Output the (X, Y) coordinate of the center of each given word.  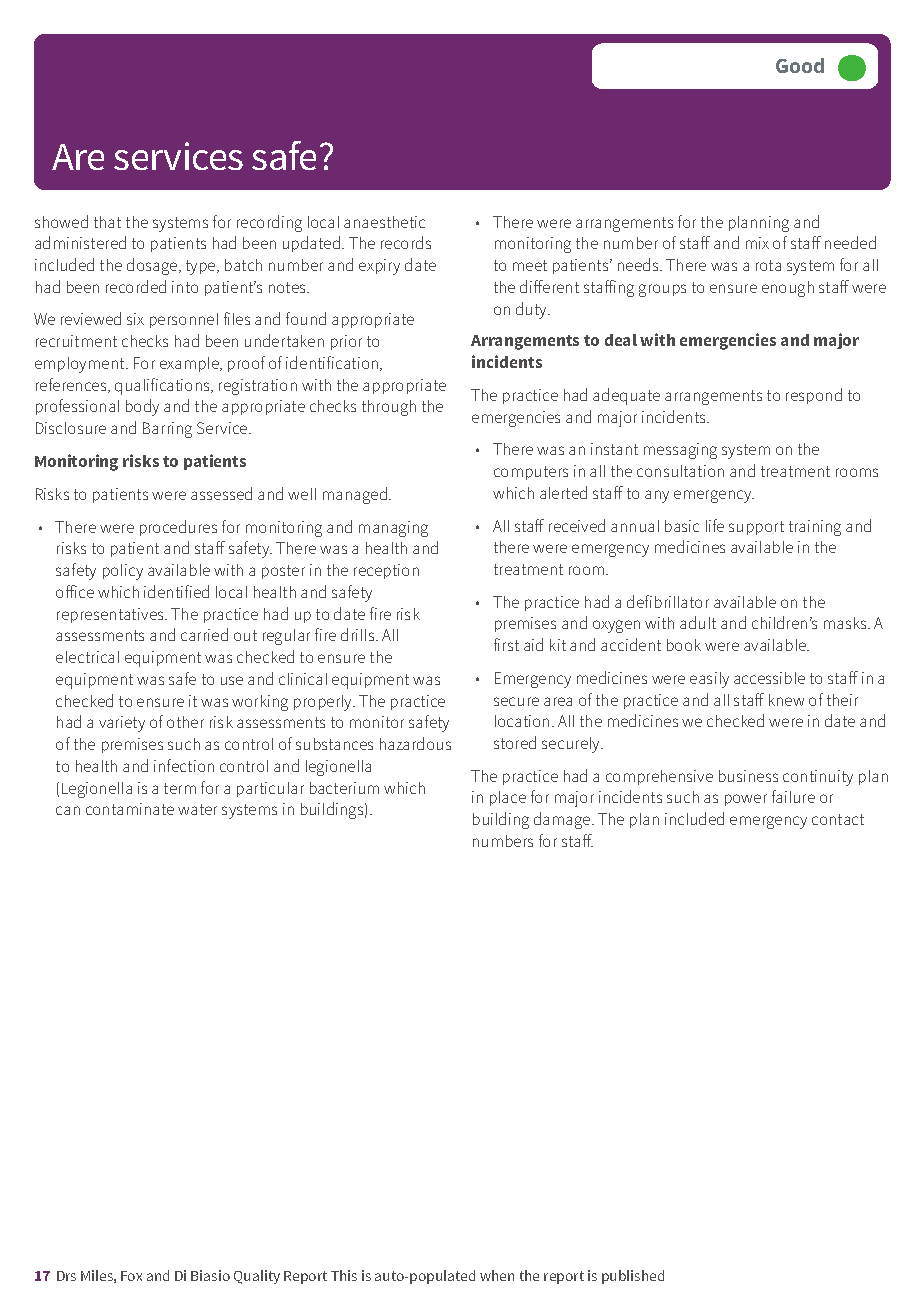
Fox (131, 1276)
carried (204, 634)
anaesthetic (384, 222)
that (107, 222)
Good (800, 65)
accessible (769, 678)
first (506, 644)
